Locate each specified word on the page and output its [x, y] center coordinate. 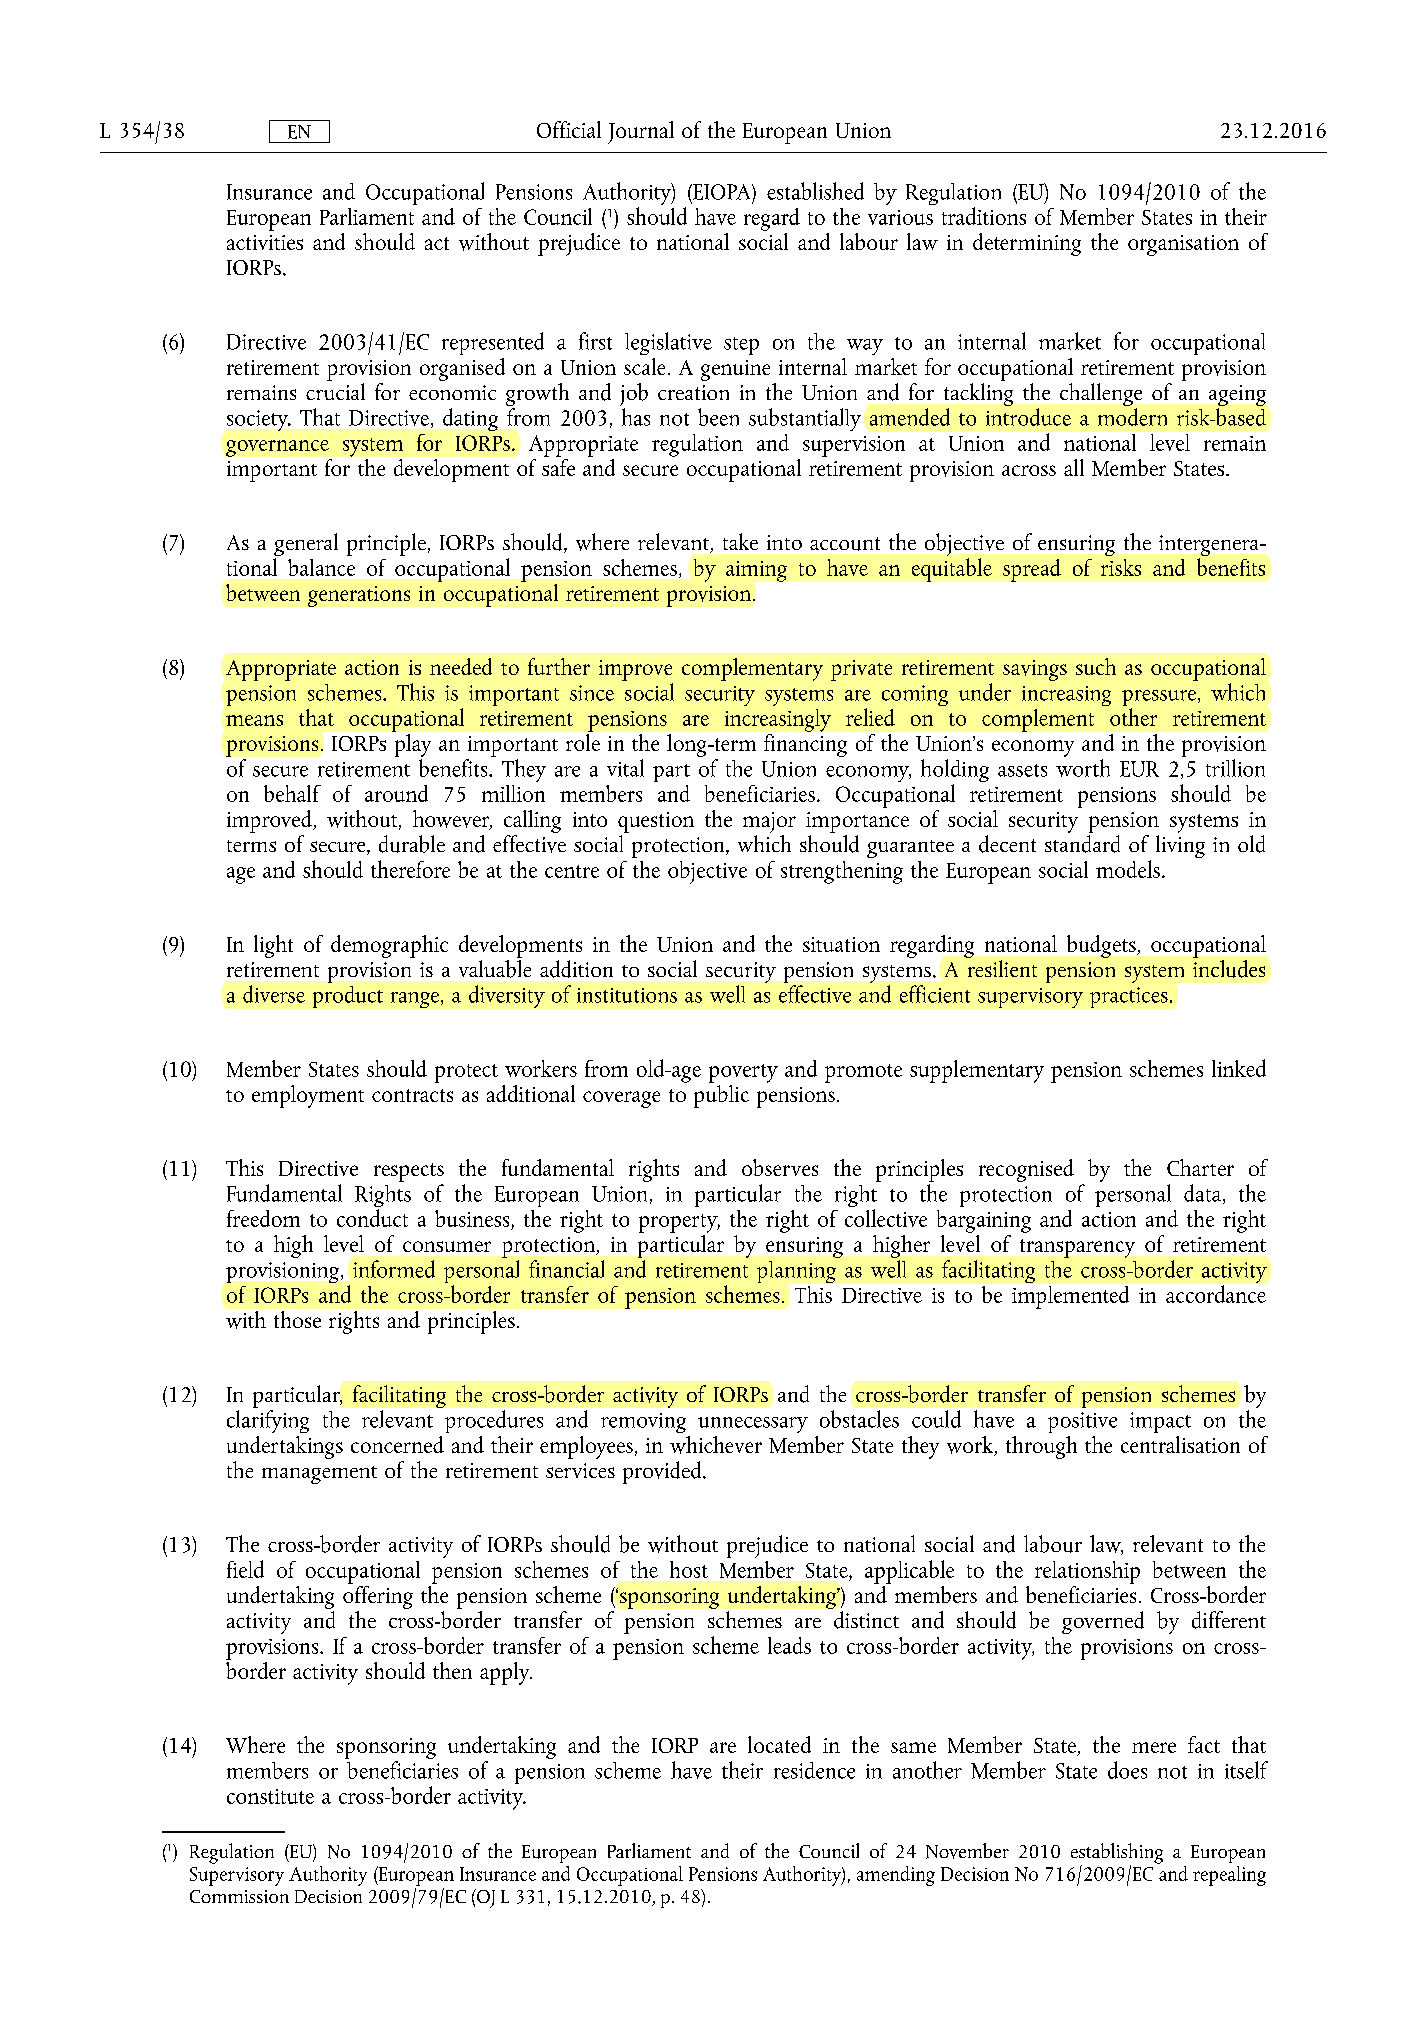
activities [265, 242]
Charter [1200, 1167]
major [769, 822]
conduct [372, 1218]
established [815, 191]
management [319, 1475]
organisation [1183, 245]
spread [1032, 570]
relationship [1087, 1572]
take [740, 541]
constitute [270, 1796]
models [1128, 869]
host [689, 1569]
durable [412, 844]
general [306, 546]
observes [780, 1167]
